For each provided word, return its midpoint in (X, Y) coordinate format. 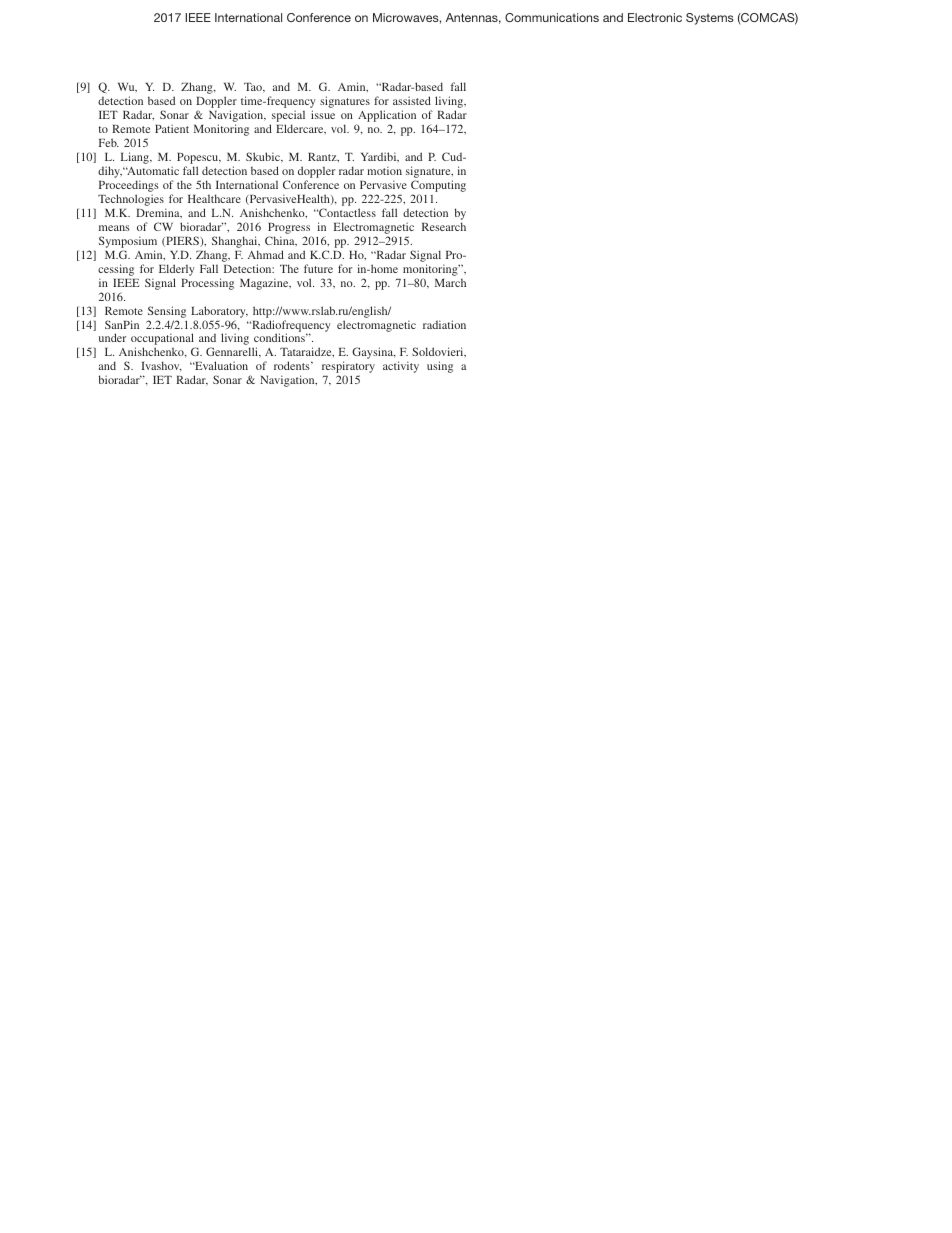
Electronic (655, 17)
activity (401, 367)
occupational (163, 340)
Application (386, 117)
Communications (552, 17)
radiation (444, 324)
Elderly (177, 270)
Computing (438, 187)
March (450, 283)
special (287, 117)
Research (444, 226)
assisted (412, 100)
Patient (172, 128)
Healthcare (214, 198)
